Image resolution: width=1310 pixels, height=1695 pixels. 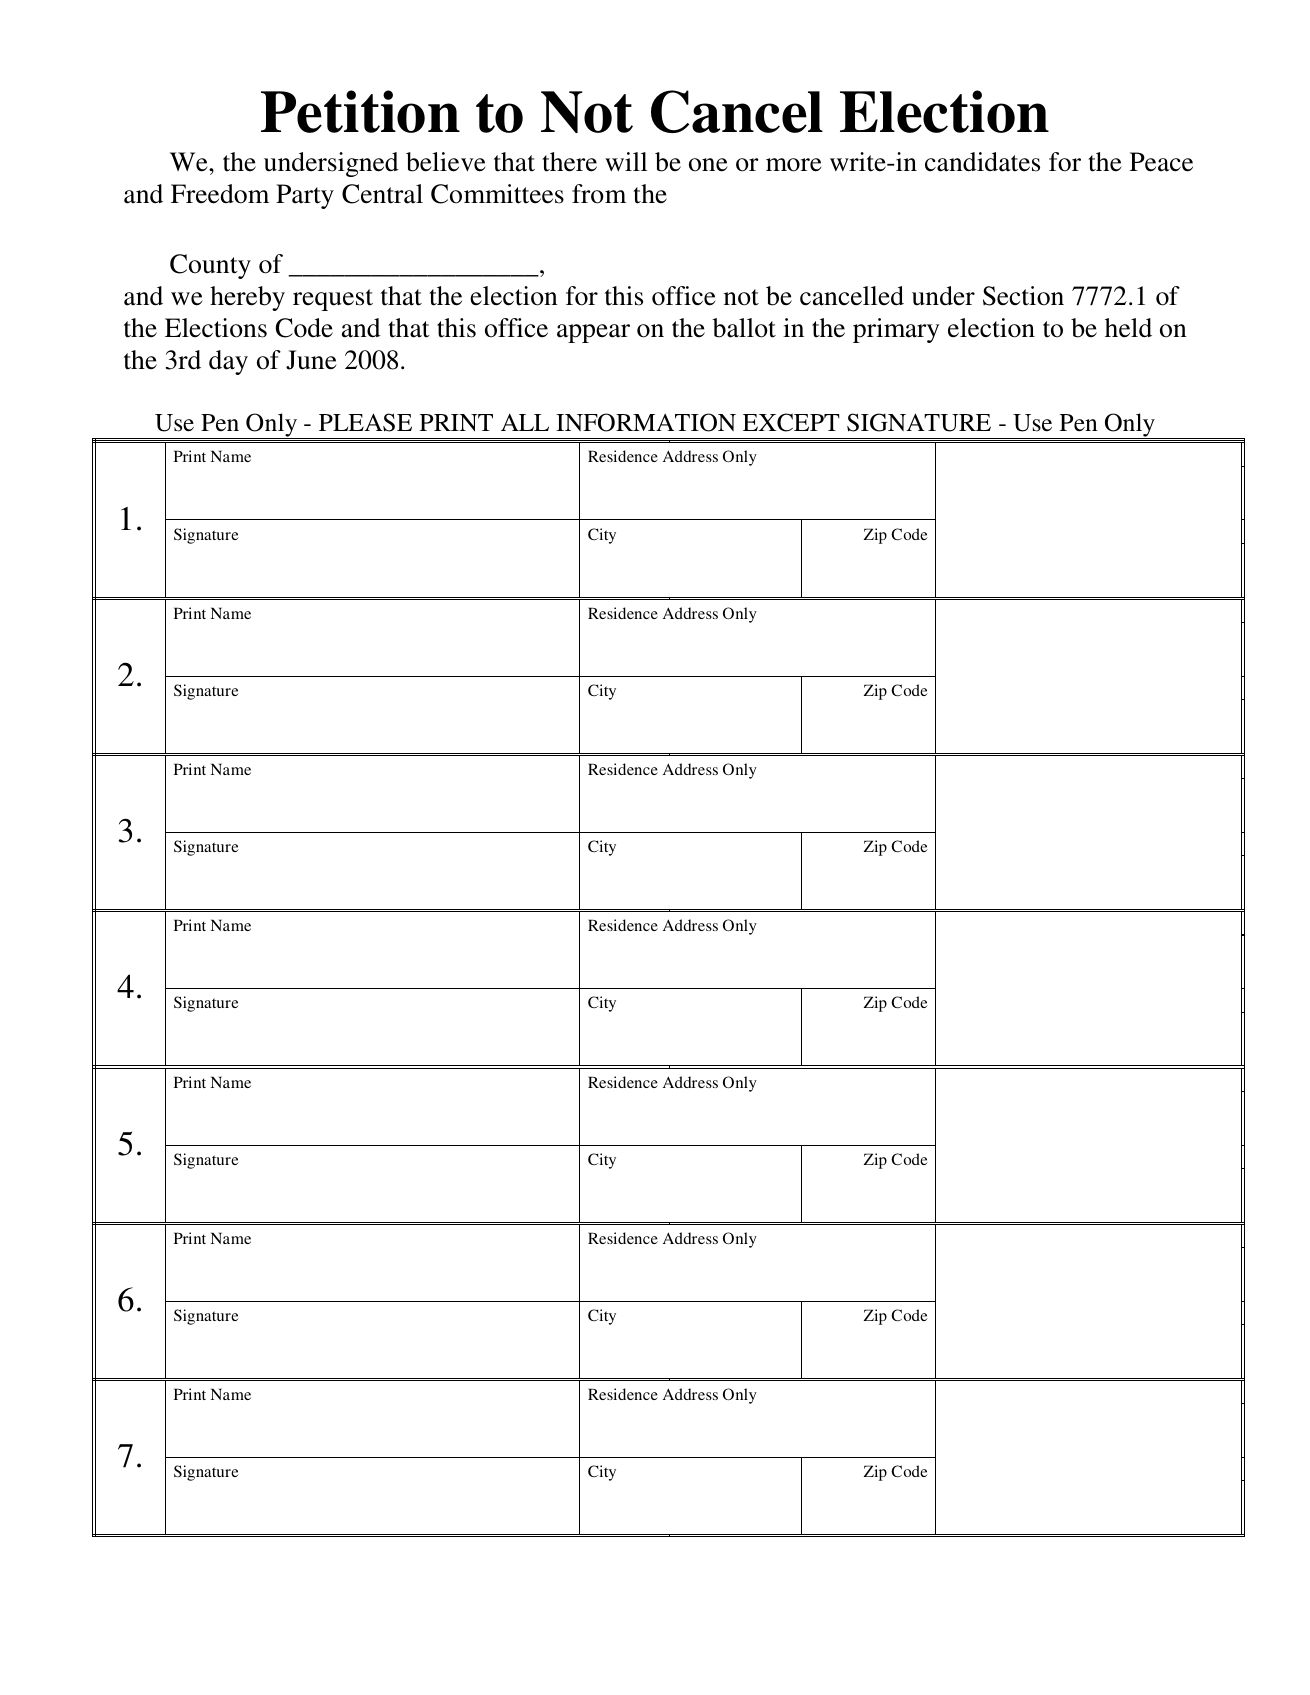 I want to click on June, so click(x=311, y=360).
